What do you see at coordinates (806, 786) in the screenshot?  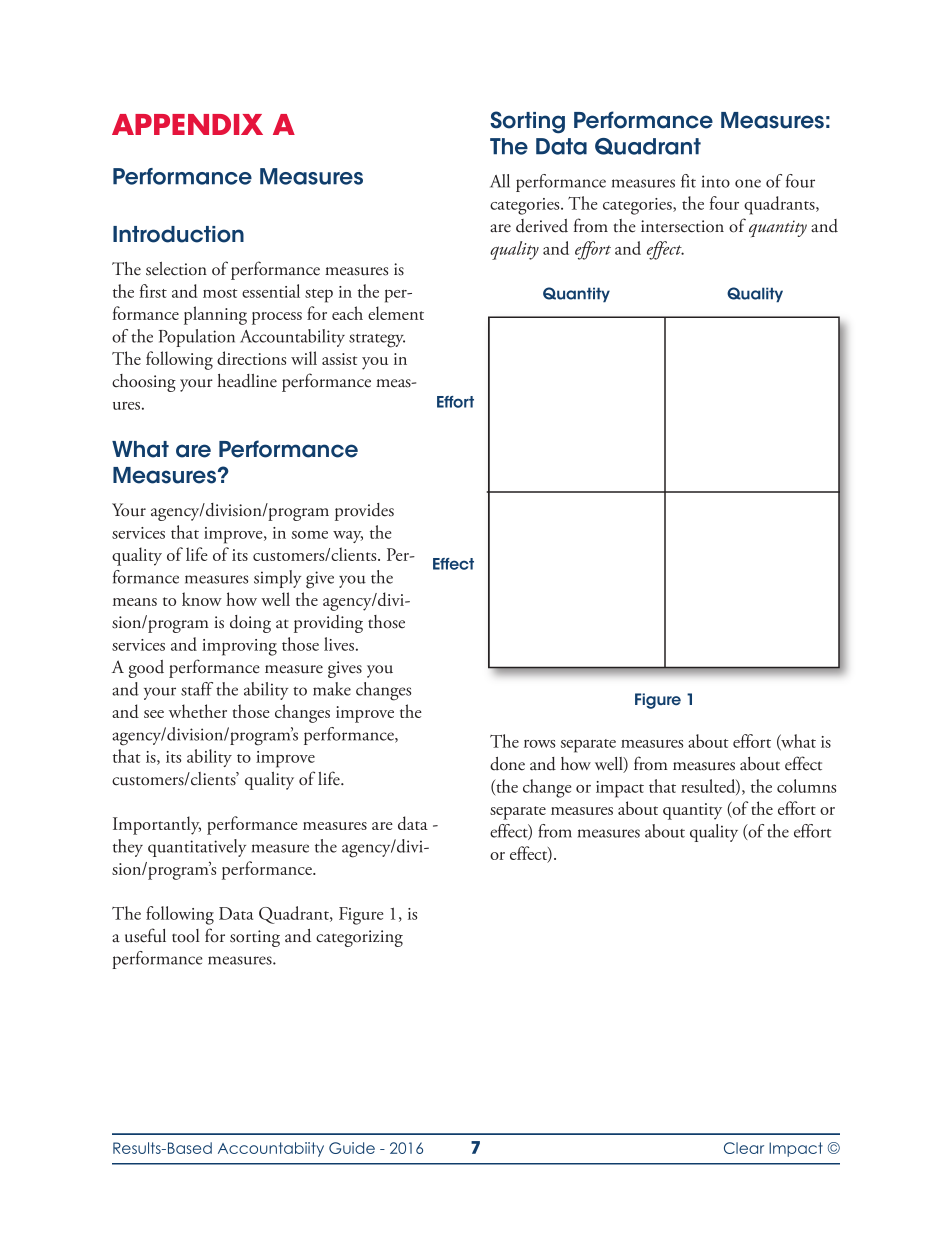 I see `columns` at bounding box center [806, 786].
